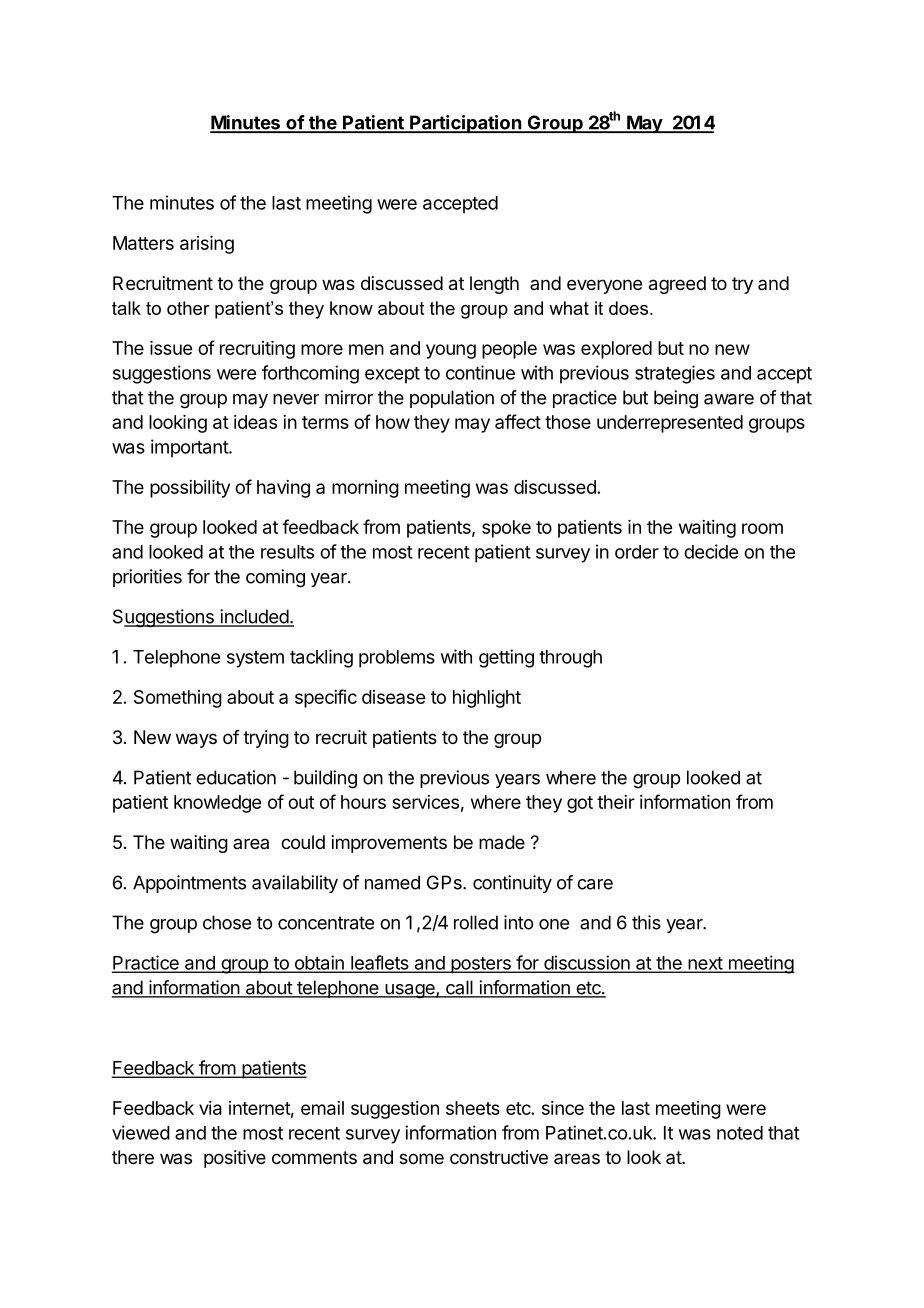 This page has height=1308, width=924. What do you see at coordinates (207, 245) in the page?
I see `arising` at bounding box center [207, 245].
